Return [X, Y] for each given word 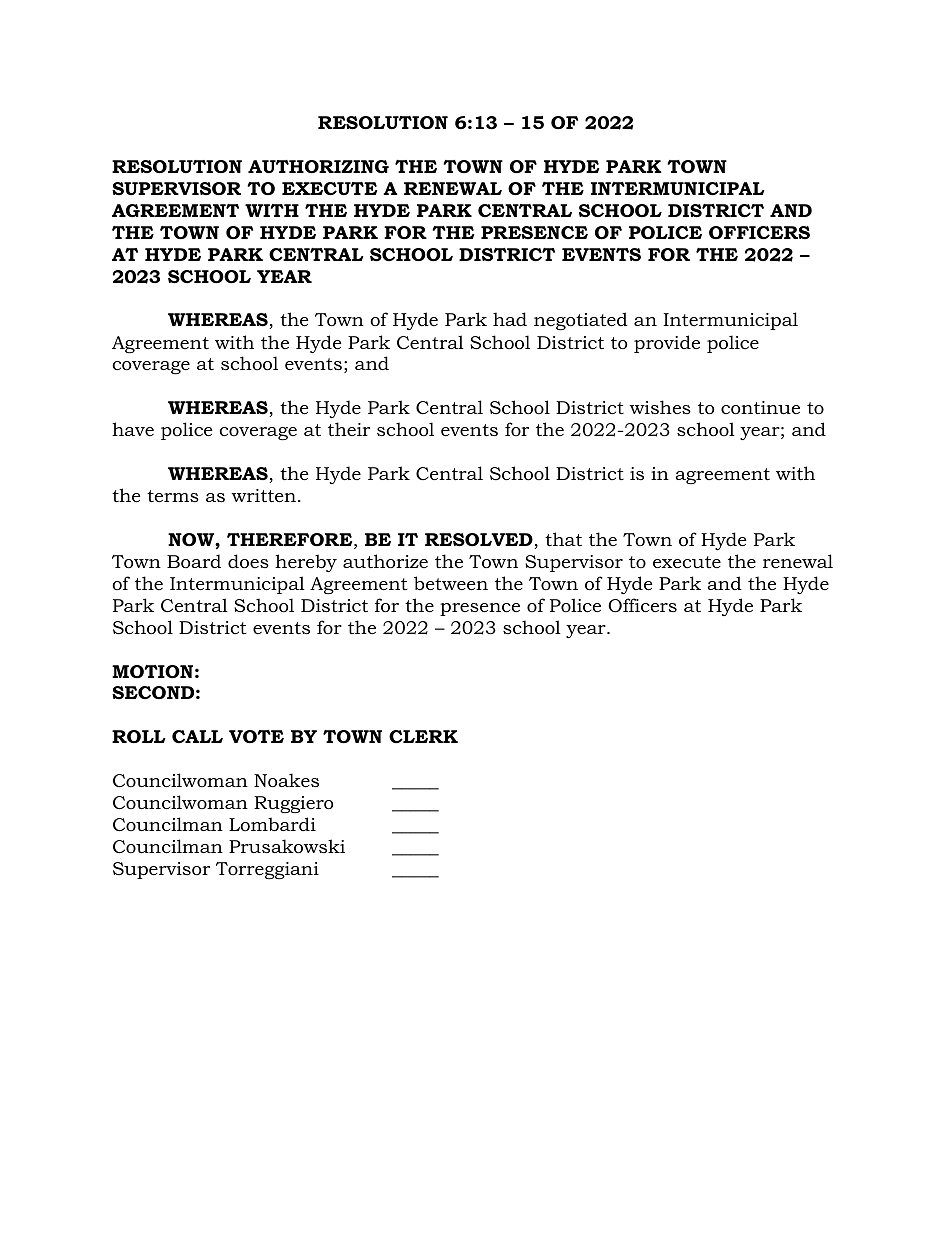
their [349, 429]
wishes [660, 407]
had [510, 319]
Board [194, 561]
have [133, 429]
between [451, 583]
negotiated [581, 321]
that [563, 539]
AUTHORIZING [318, 167]
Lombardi [272, 824]
